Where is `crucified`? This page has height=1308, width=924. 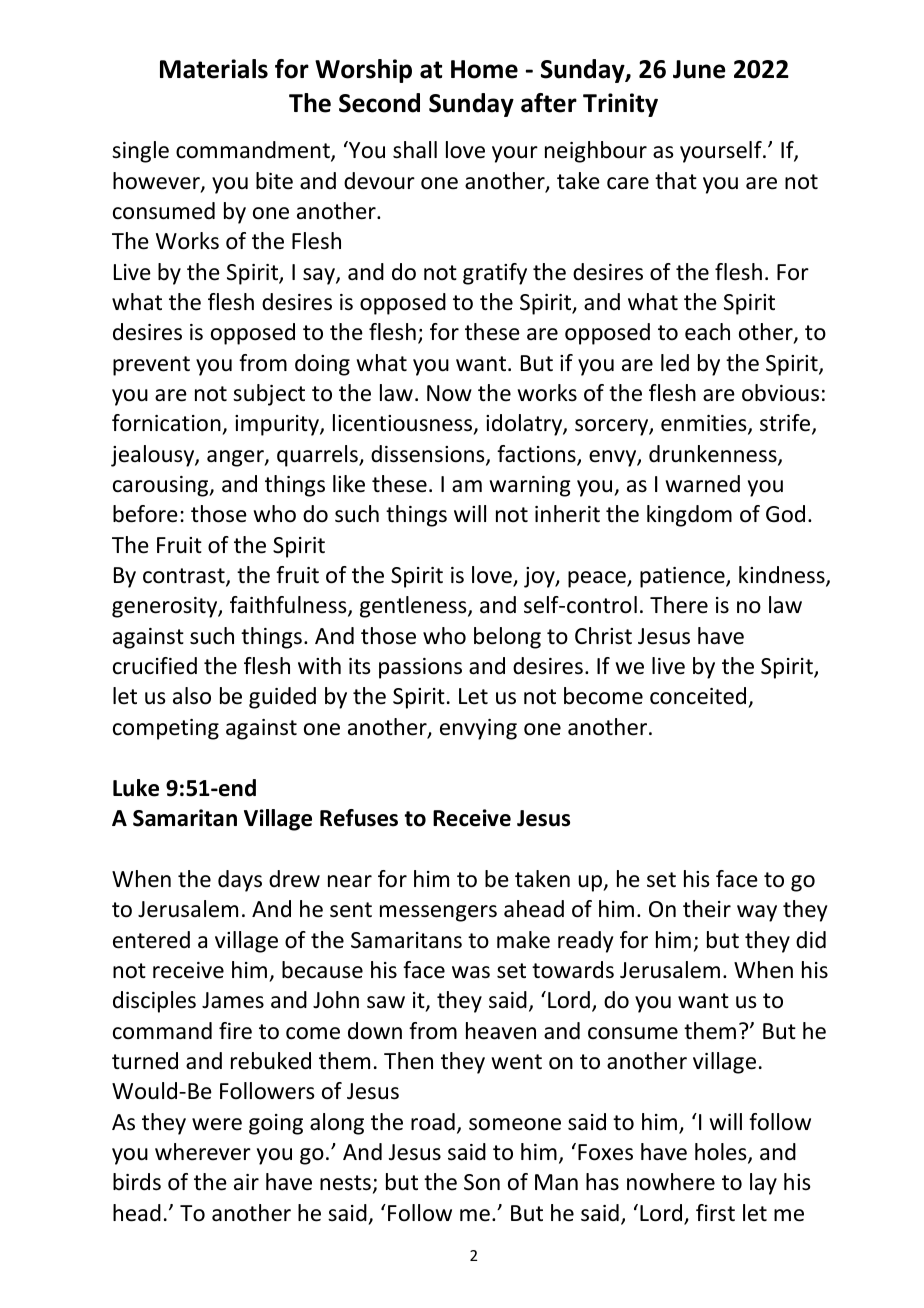 crucified is located at coordinates (155, 666).
